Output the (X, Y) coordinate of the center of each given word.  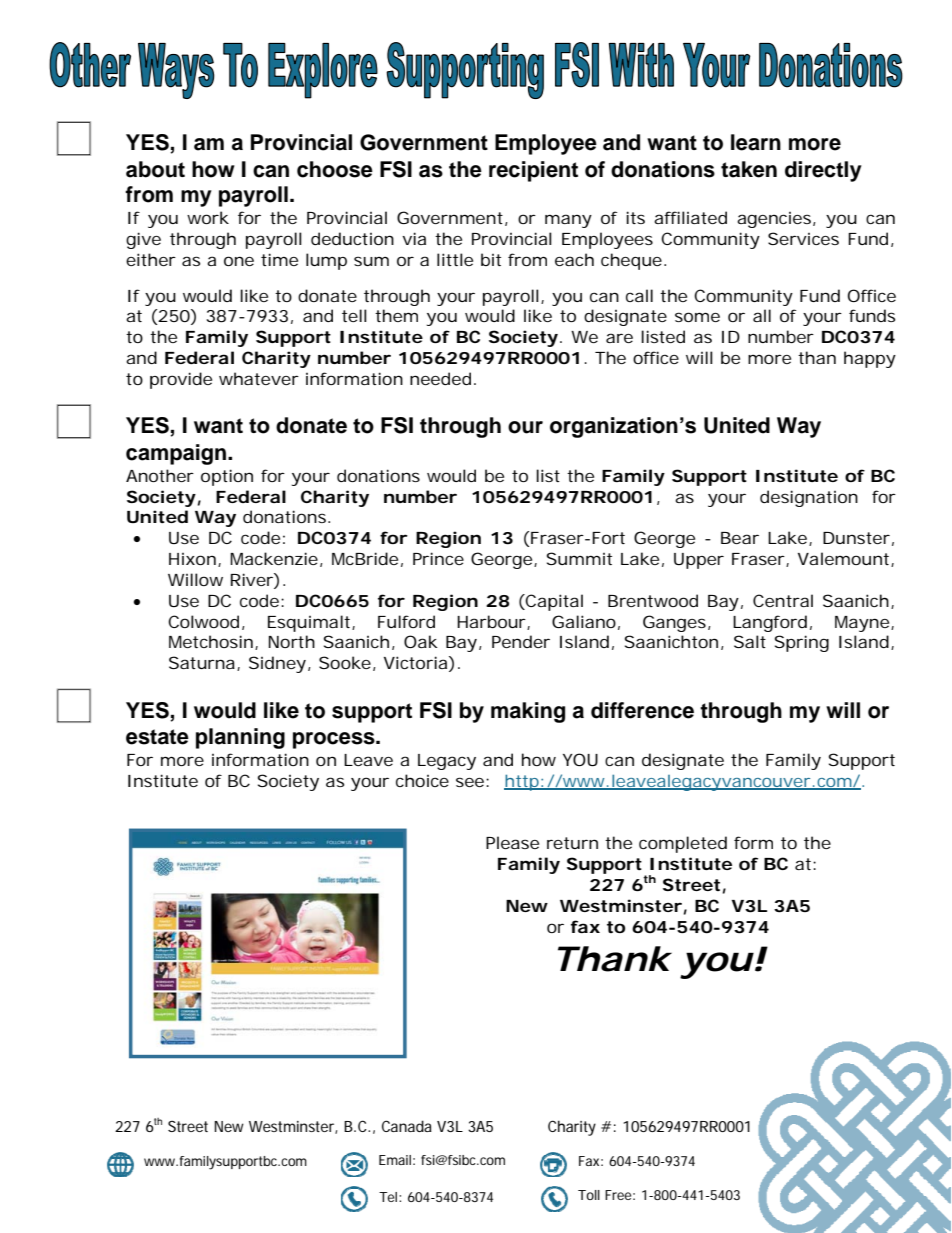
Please (512, 842)
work (208, 217)
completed (683, 844)
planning (240, 738)
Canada (407, 1126)
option (227, 477)
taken (749, 169)
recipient (533, 171)
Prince (438, 558)
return (572, 843)
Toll (589, 1195)
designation (809, 498)
